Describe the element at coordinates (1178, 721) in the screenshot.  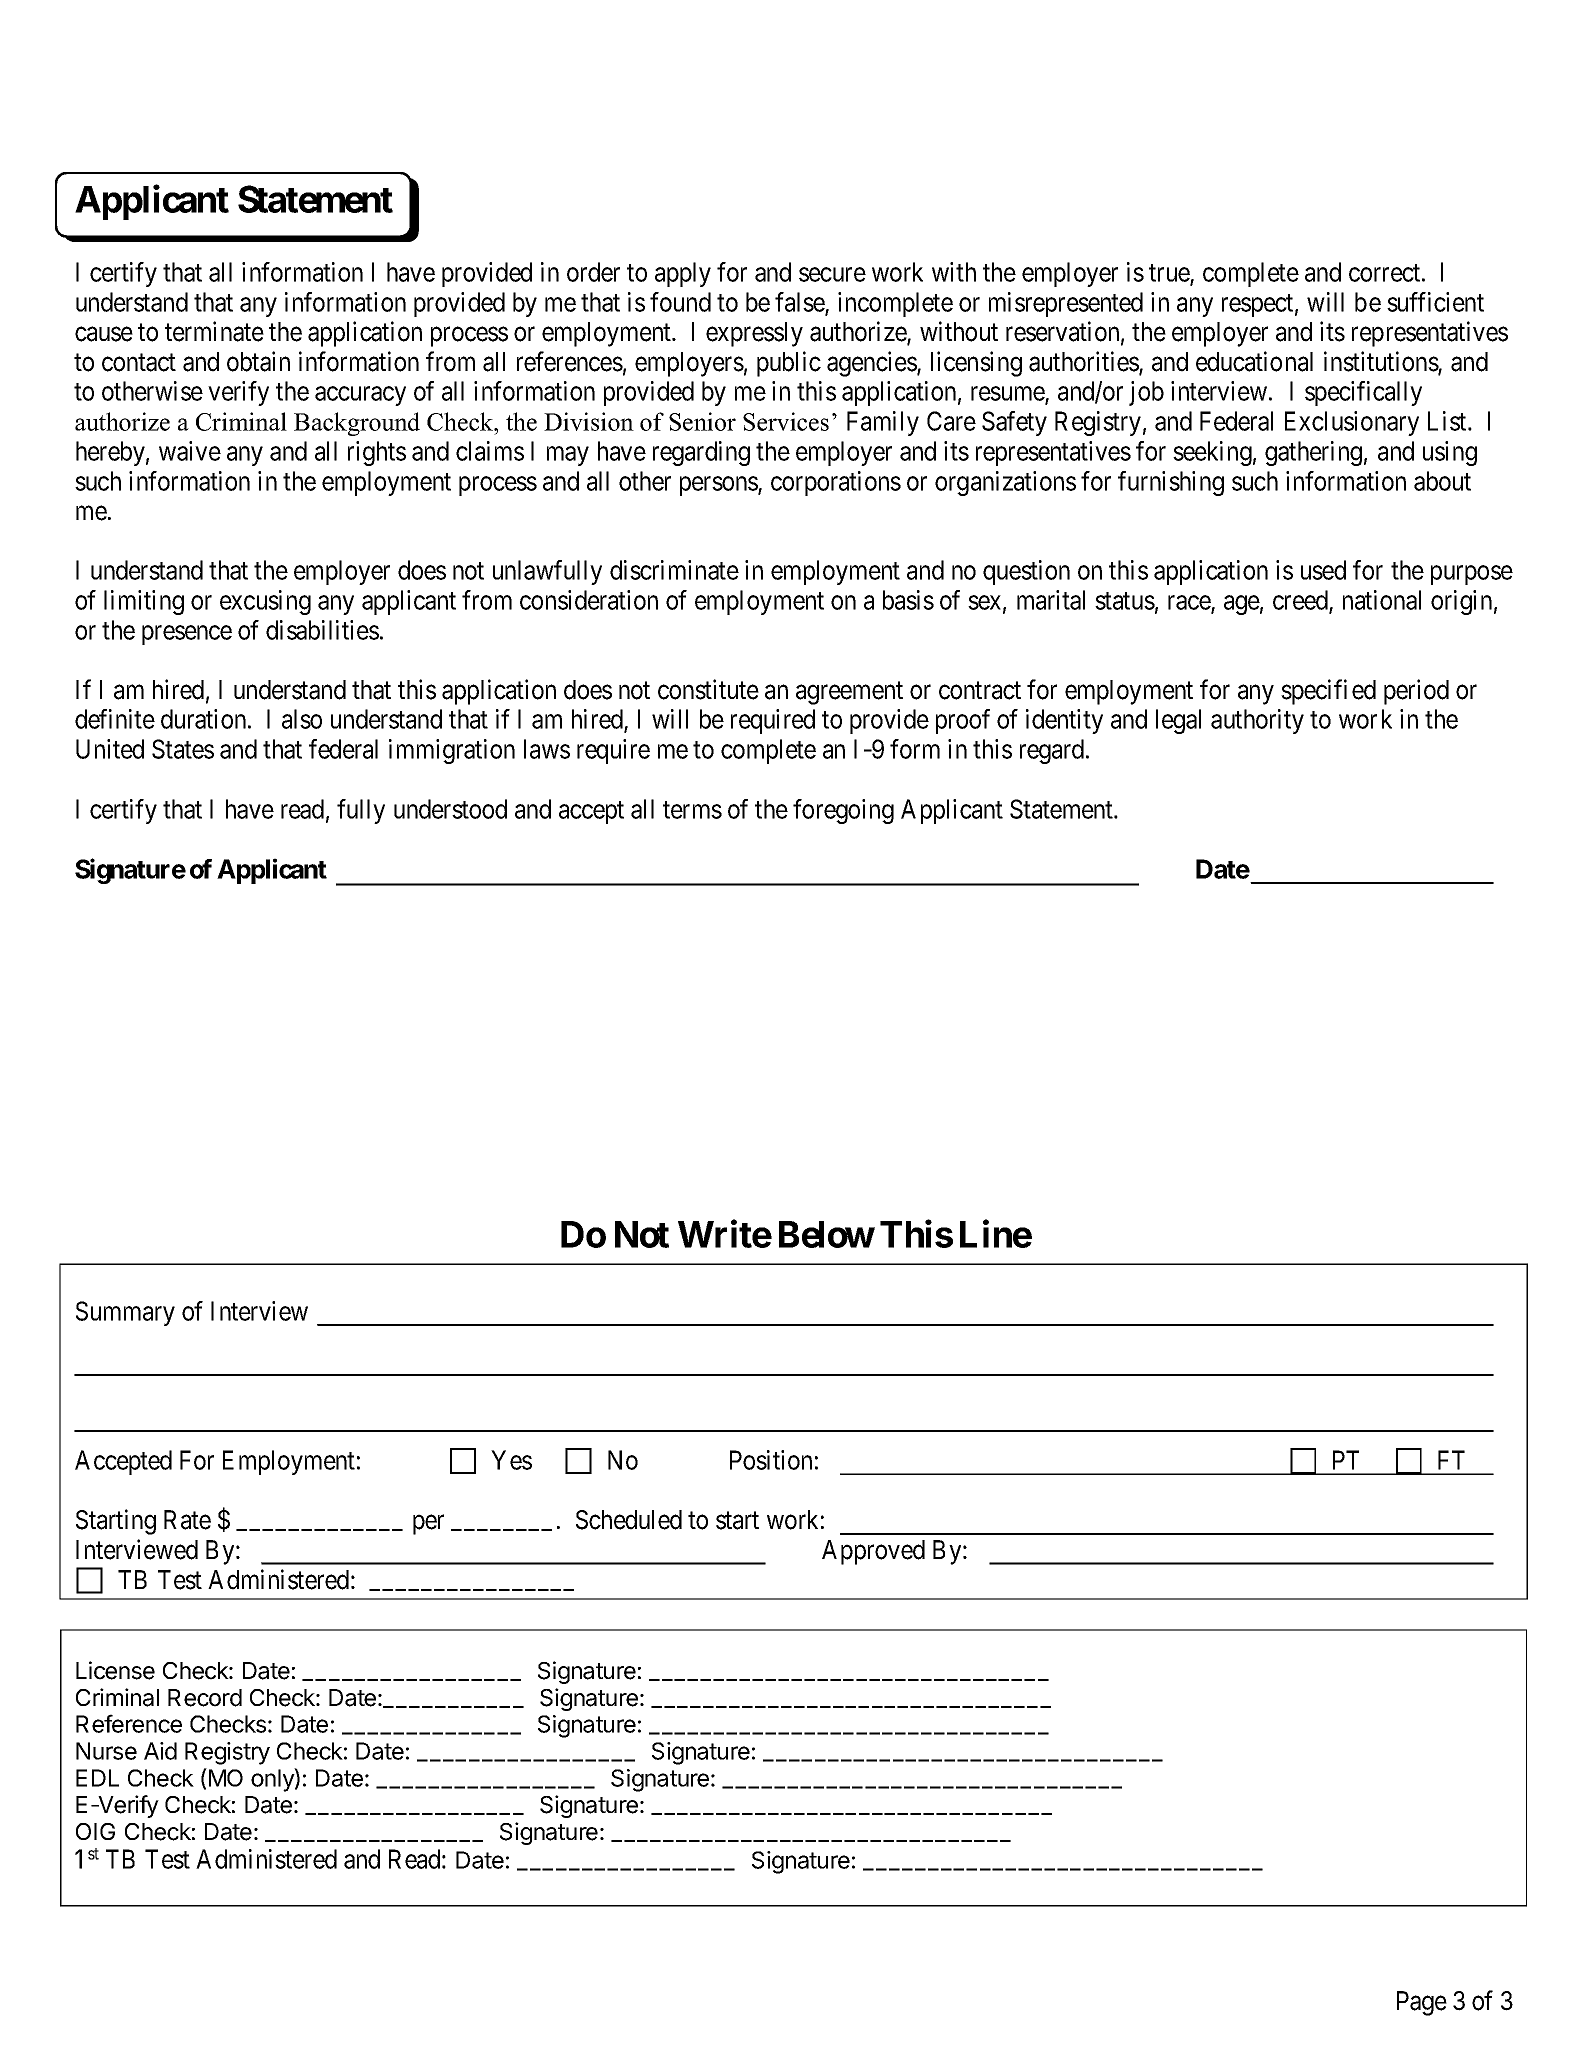
I see `legal` at that location.
